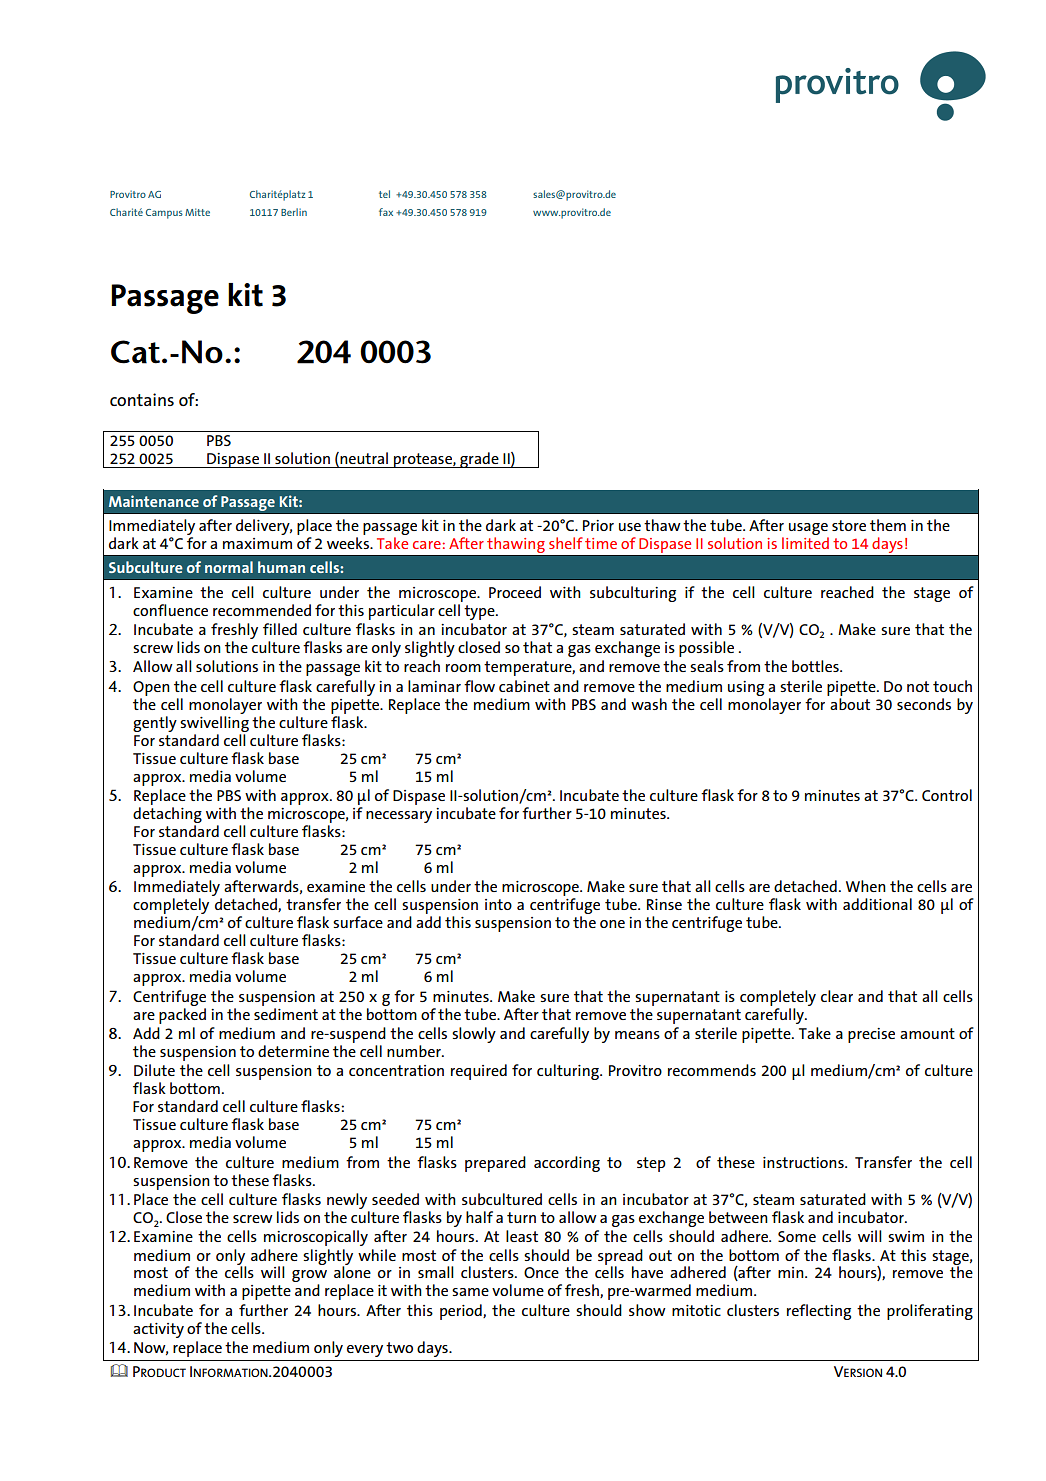  I want to click on Berlin, so click(294, 212).
